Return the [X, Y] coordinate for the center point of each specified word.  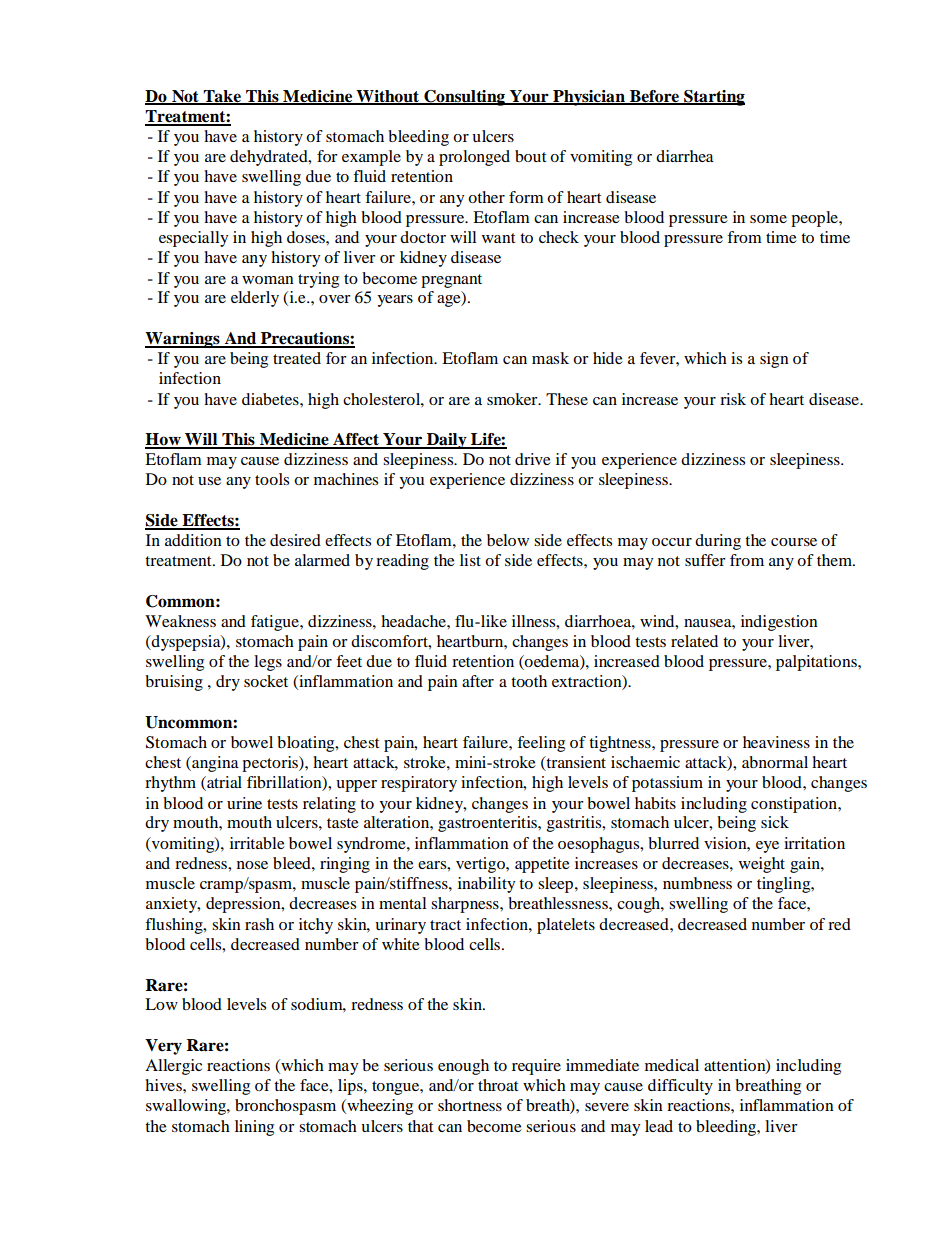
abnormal [775, 762]
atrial [223, 783]
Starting [713, 98]
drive [533, 459]
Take [223, 97]
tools [272, 479]
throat [498, 1085]
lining [254, 1128]
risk [733, 399]
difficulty [680, 1087]
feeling [541, 744]
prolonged [474, 158]
